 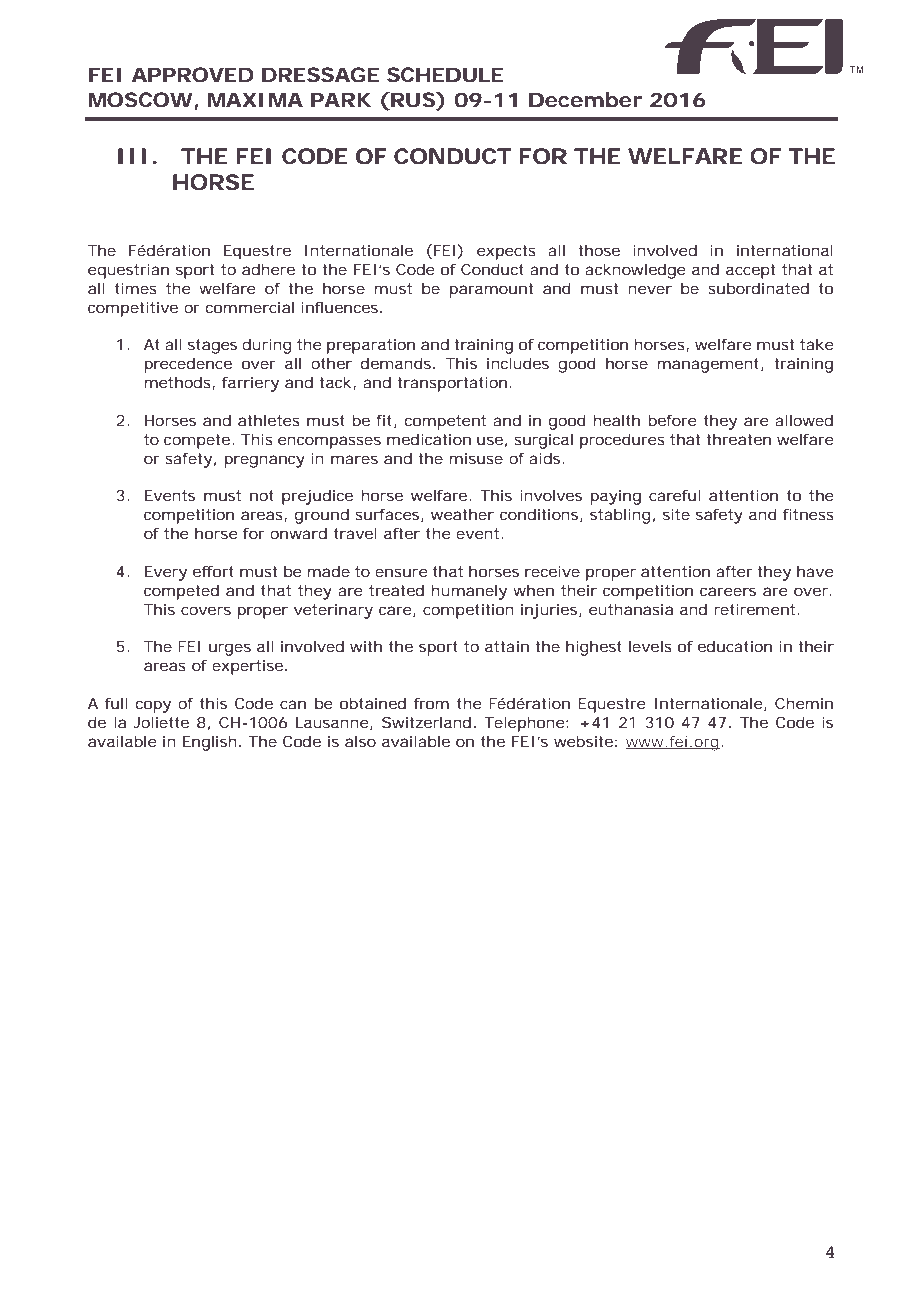 I want to click on not, so click(x=262, y=495).
